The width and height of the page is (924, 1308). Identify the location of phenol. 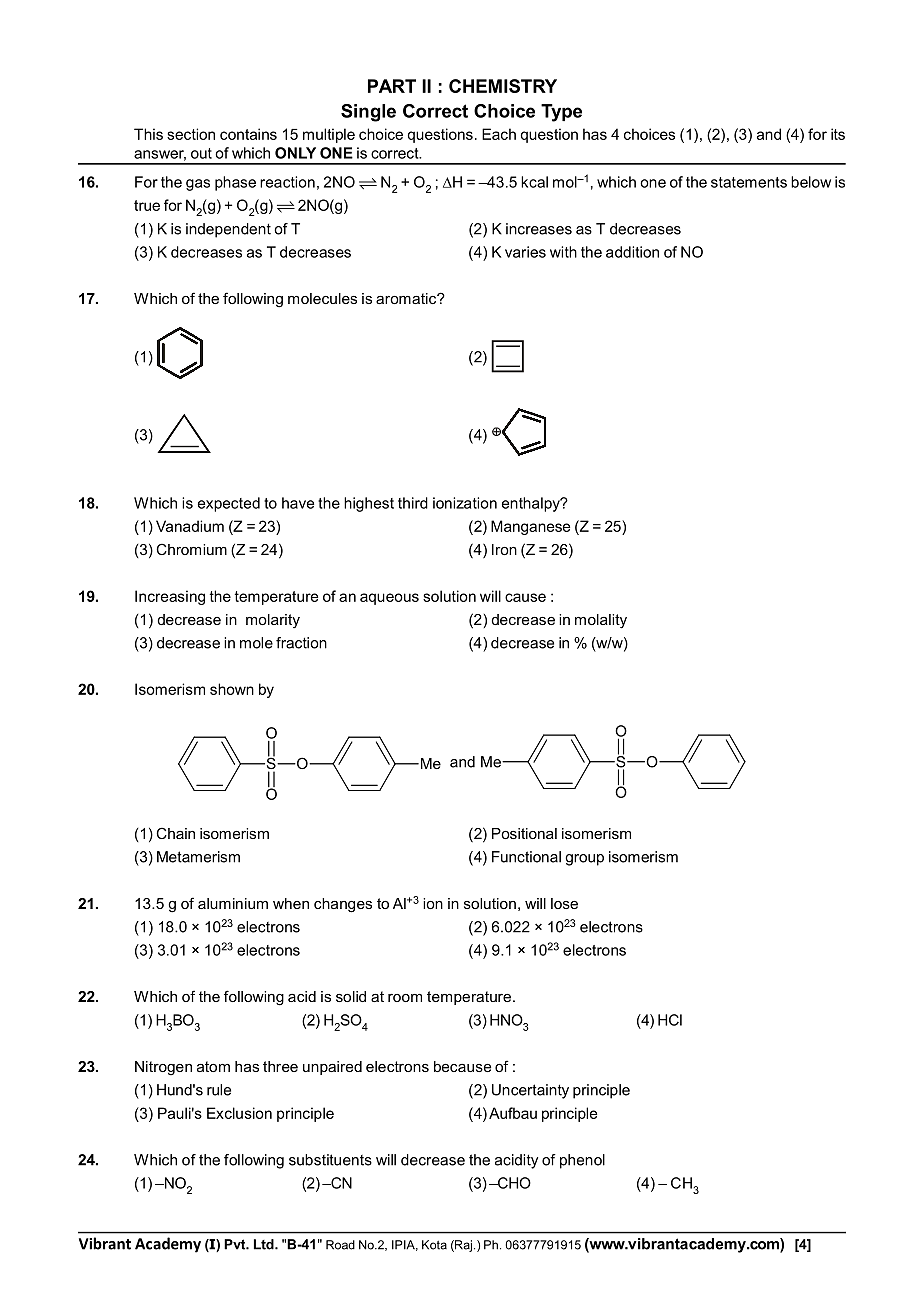
(582, 1161).
